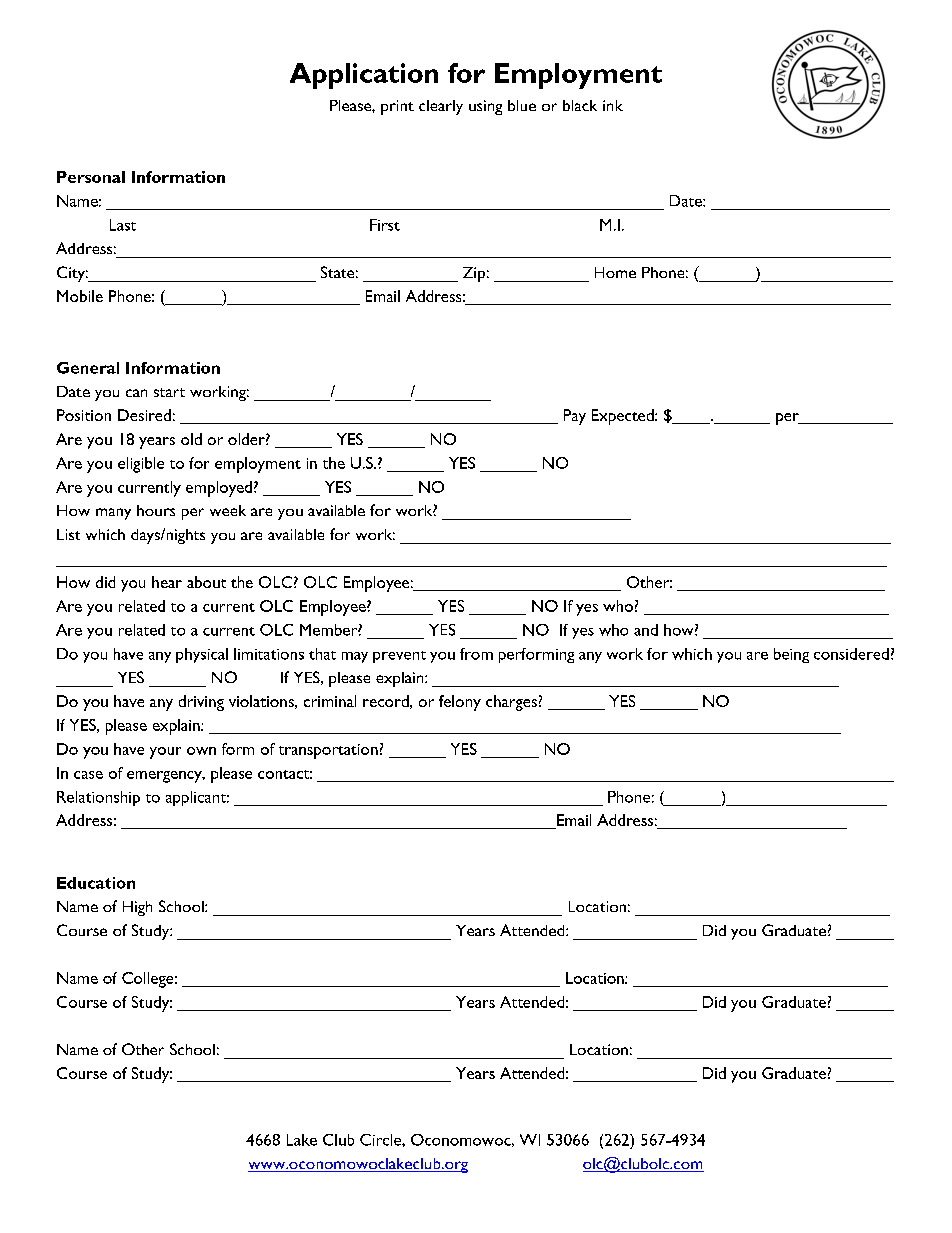 The image size is (952, 1233). Describe the element at coordinates (156, 510) in the screenshot. I see `hours` at that location.
